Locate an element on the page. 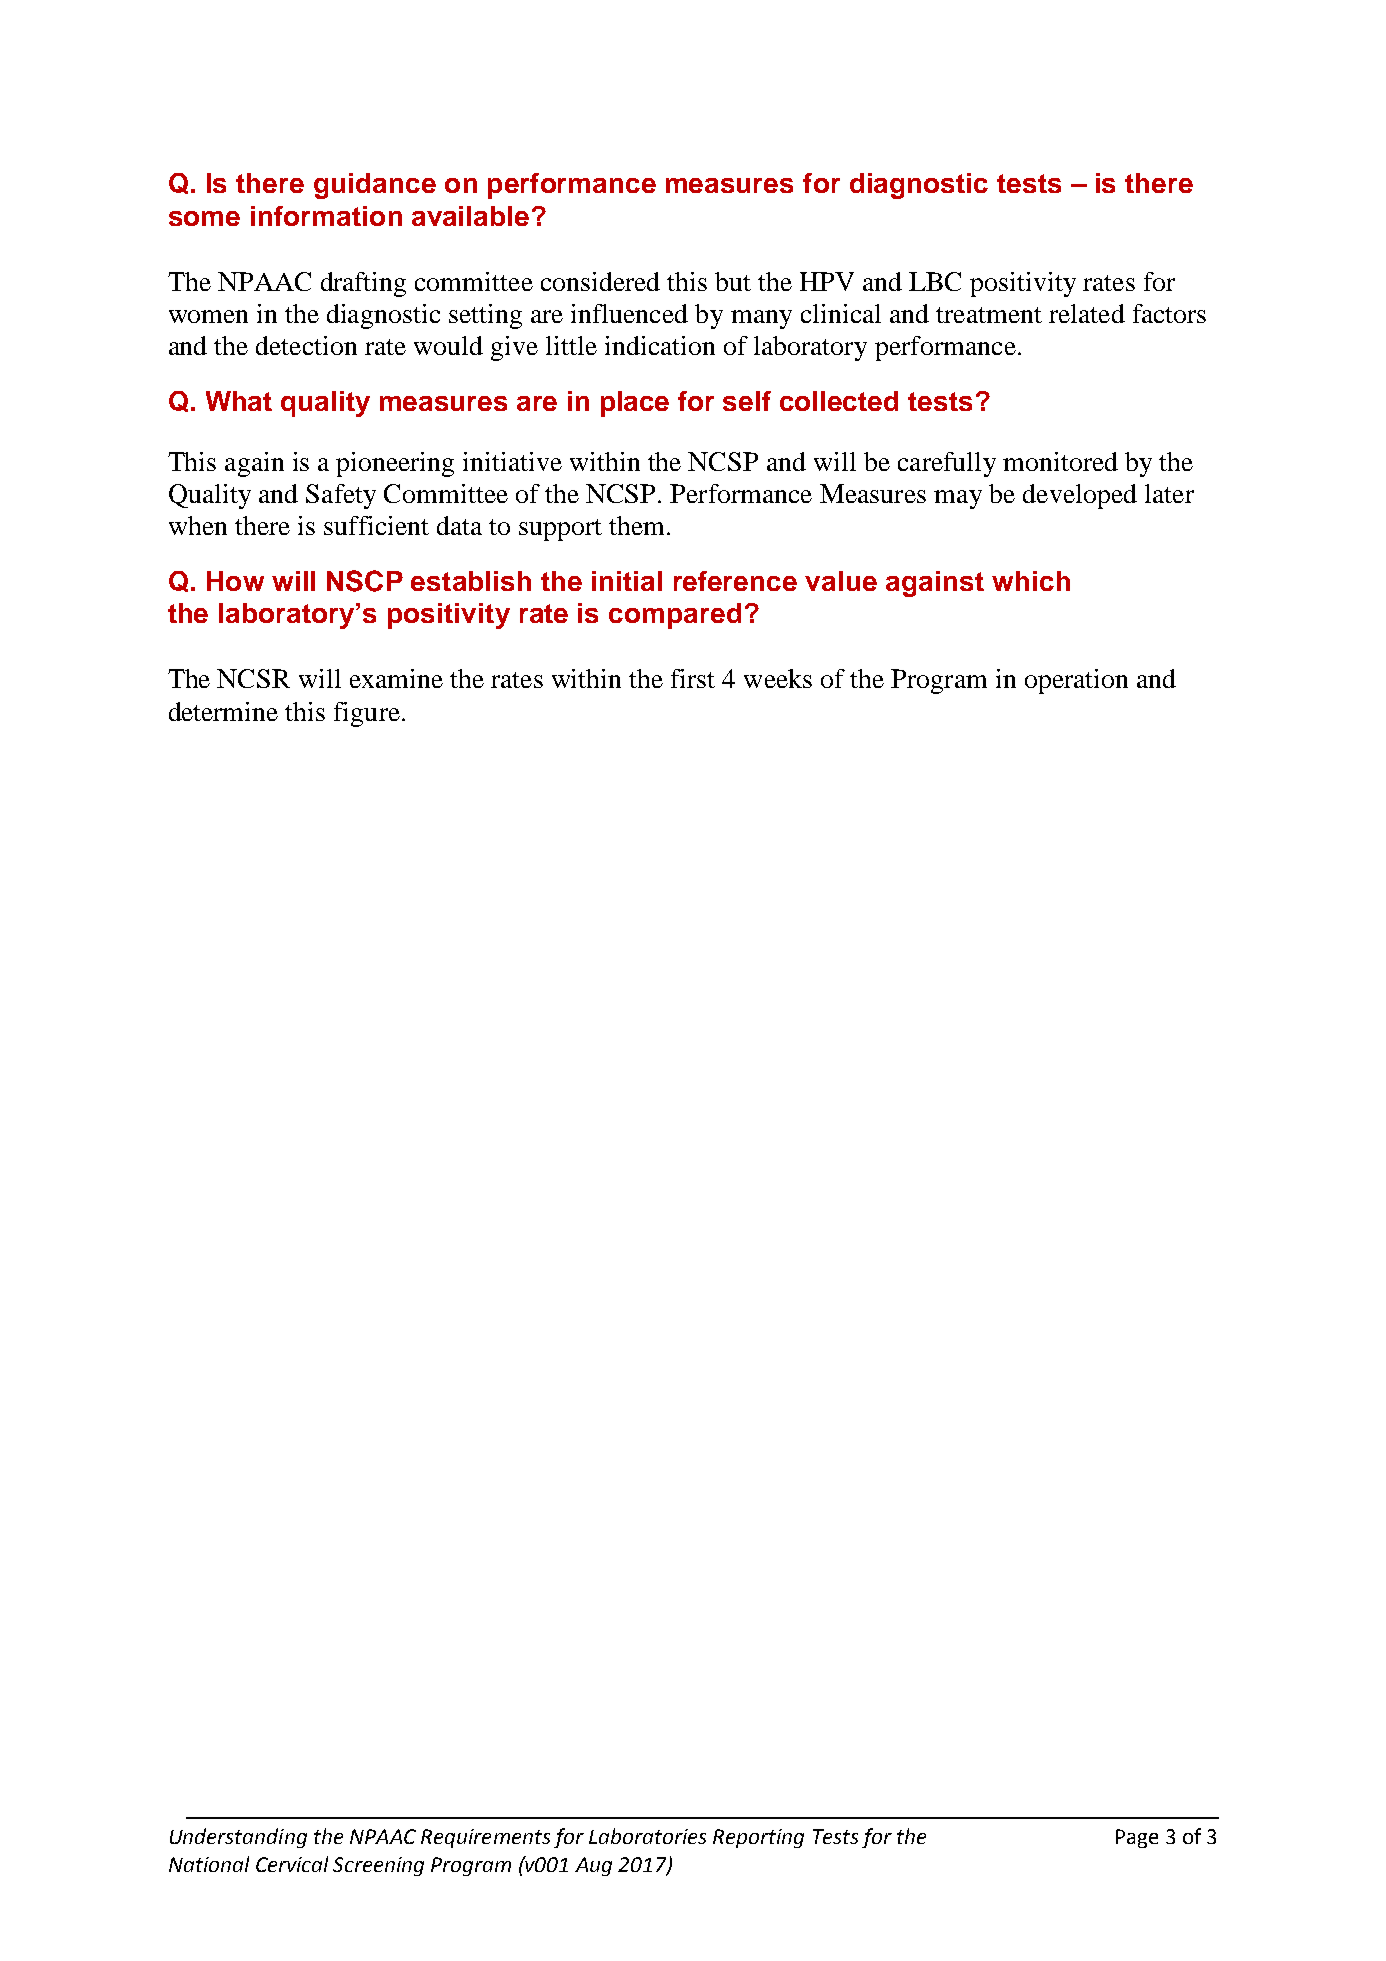 This image has width=1386, height=1961. figure is located at coordinates (367, 714).
